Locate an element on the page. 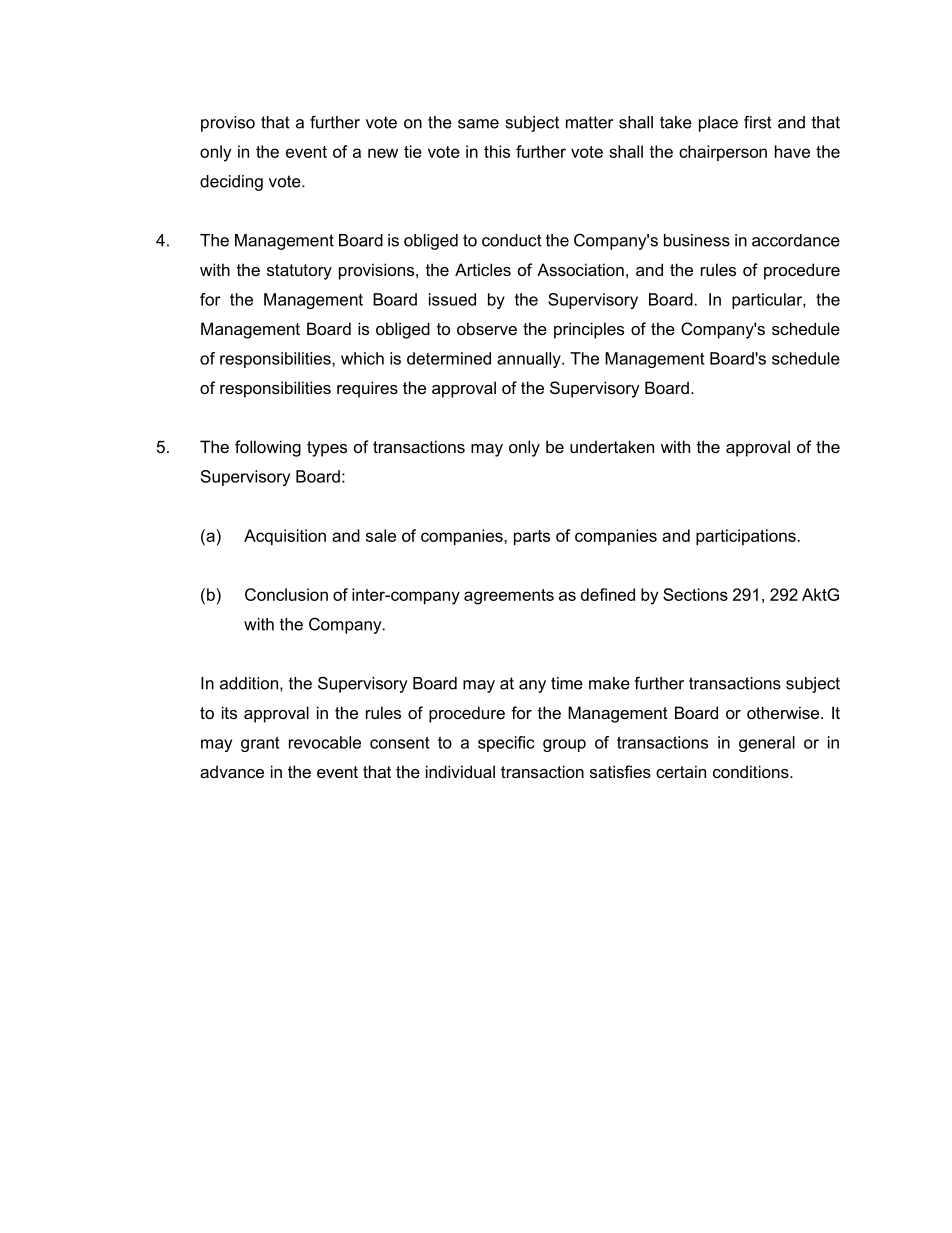 The image size is (952, 1233). chairperson is located at coordinates (723, 153).
